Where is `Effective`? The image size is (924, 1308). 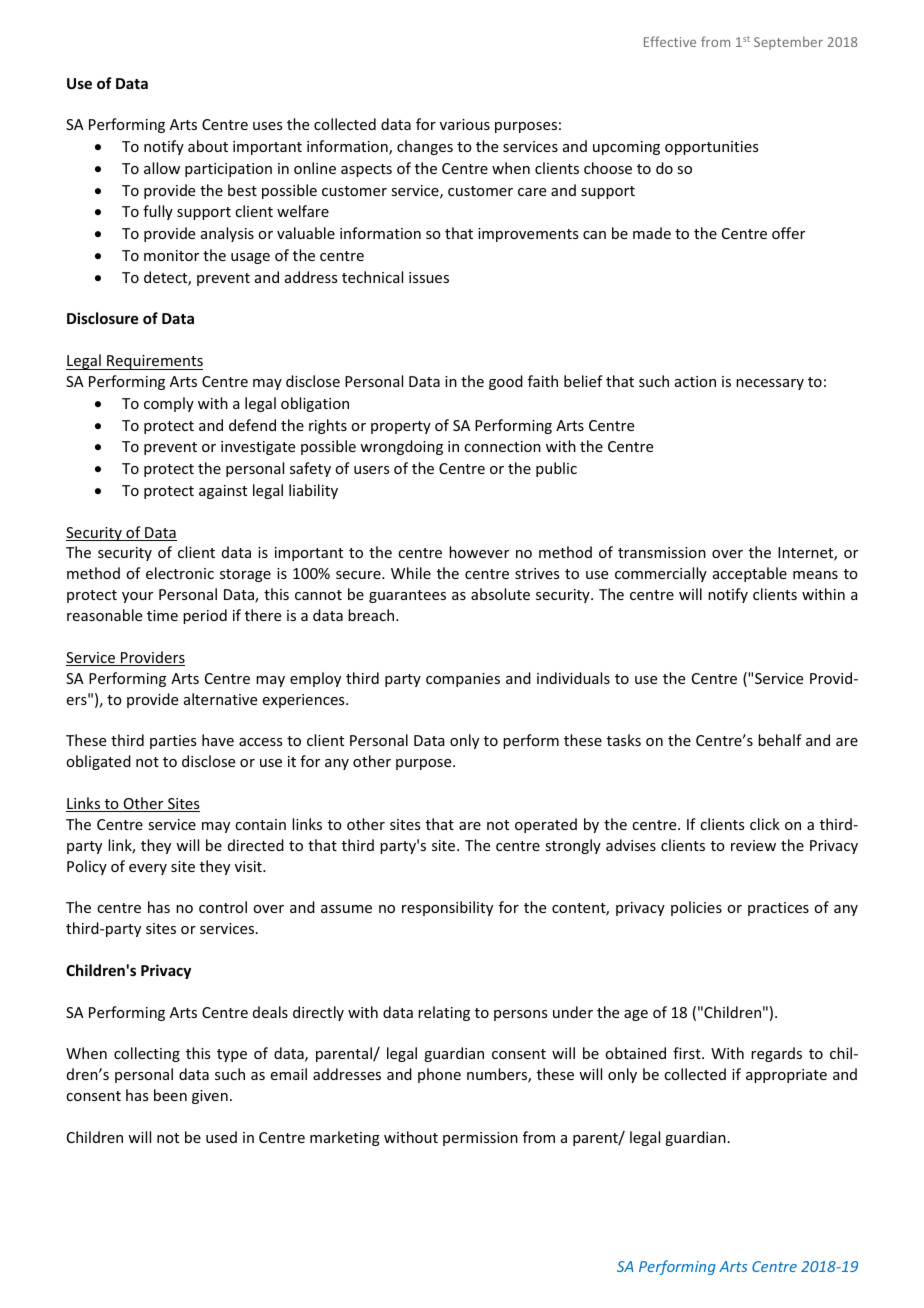 Effective is located at coordinates (670, 41).
